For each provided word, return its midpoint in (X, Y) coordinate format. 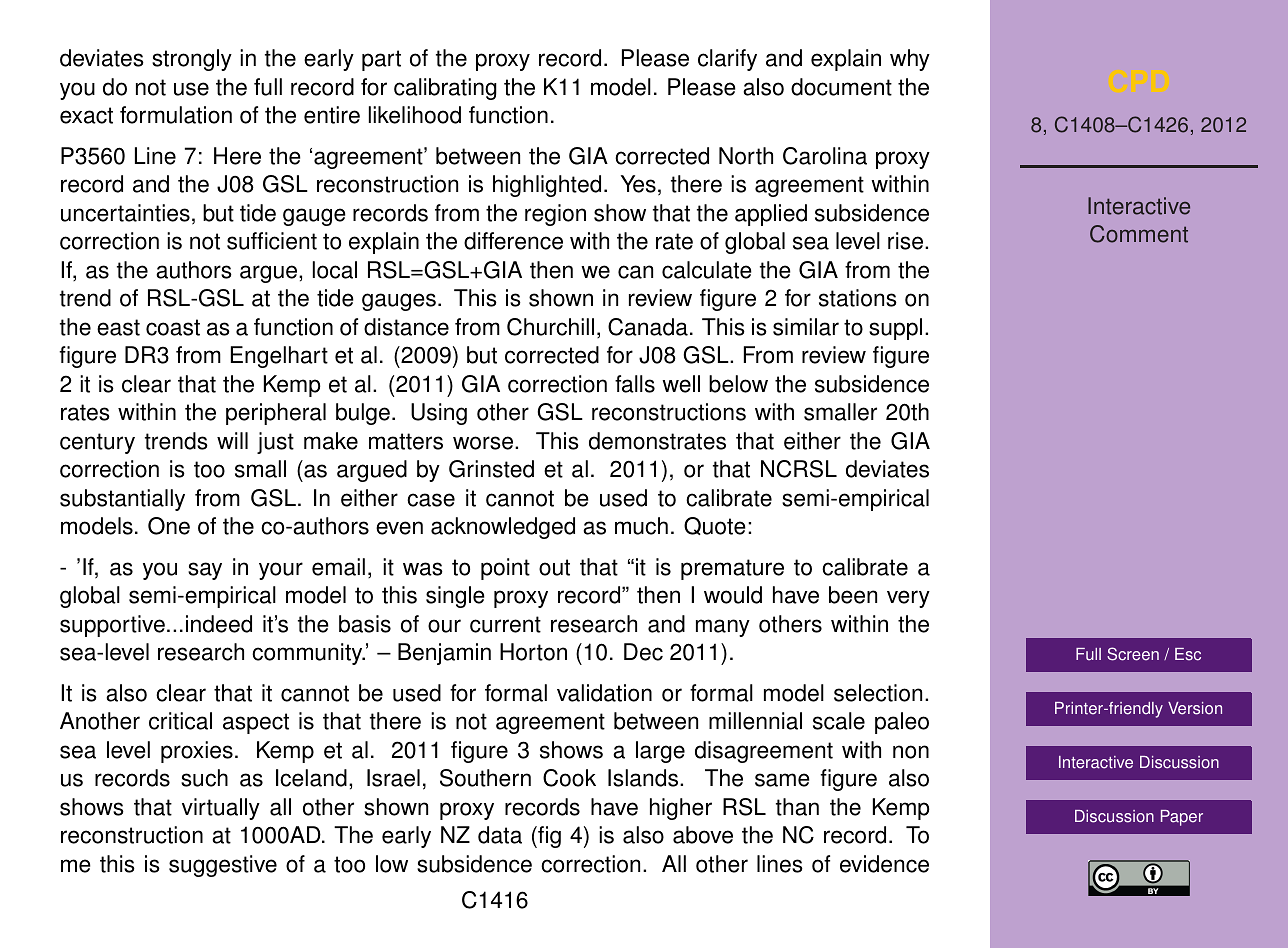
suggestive (223, 866)
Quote (715, 526)
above (703, 835)
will (232, 440)
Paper (1182, 818)
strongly (192, 60)
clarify (727, 60)
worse (484, 443)
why (910, 60)
